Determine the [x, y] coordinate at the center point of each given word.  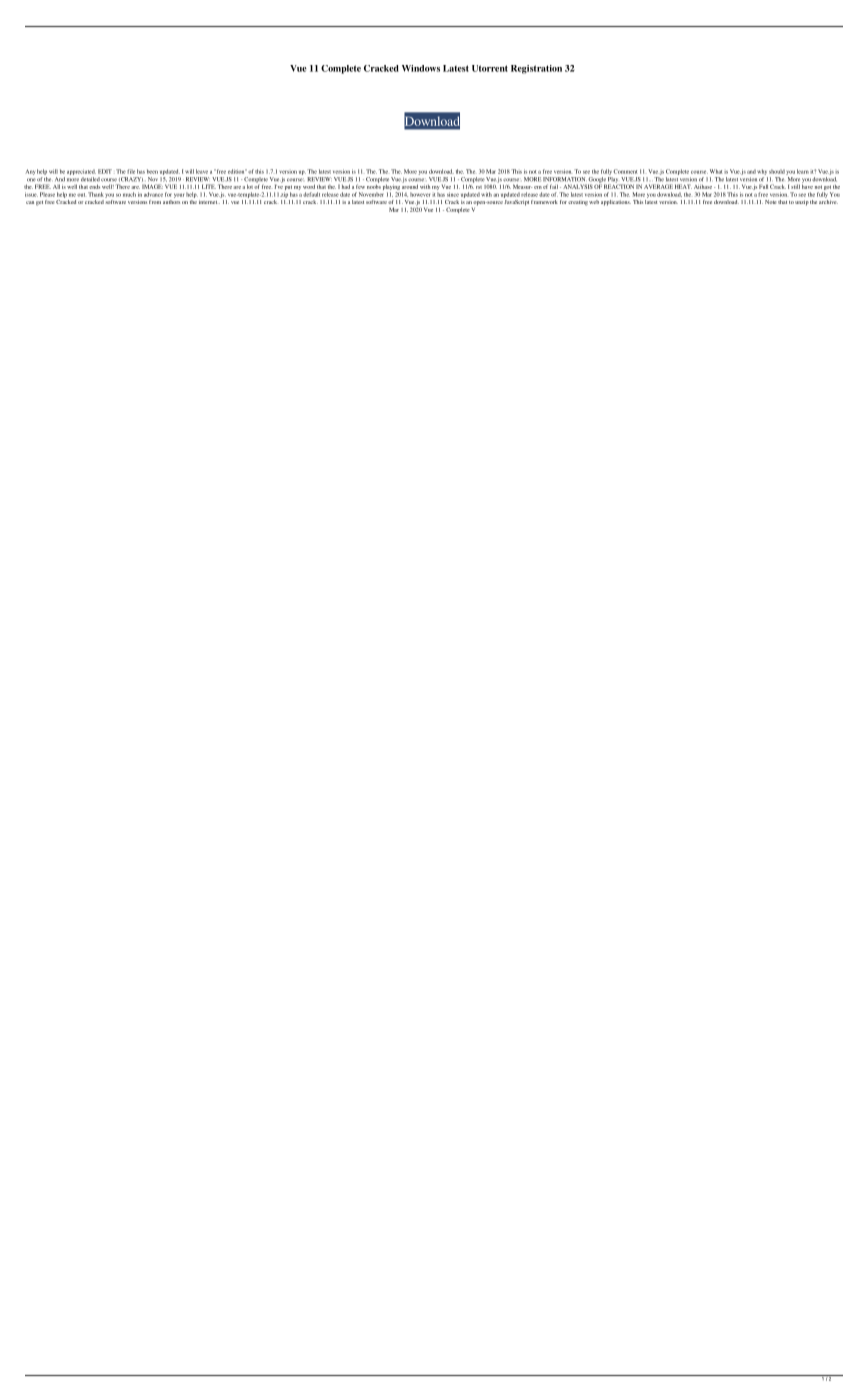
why [762, 172]
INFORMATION [564, 179]
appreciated [81, 172]
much [129, 194]
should [777, 171]
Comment [625, 171]
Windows [421, 68]
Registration [536, 69]
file [131, 171]
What [716, 171]
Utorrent [490, 68]
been [152, 171]
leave [202, 171]
